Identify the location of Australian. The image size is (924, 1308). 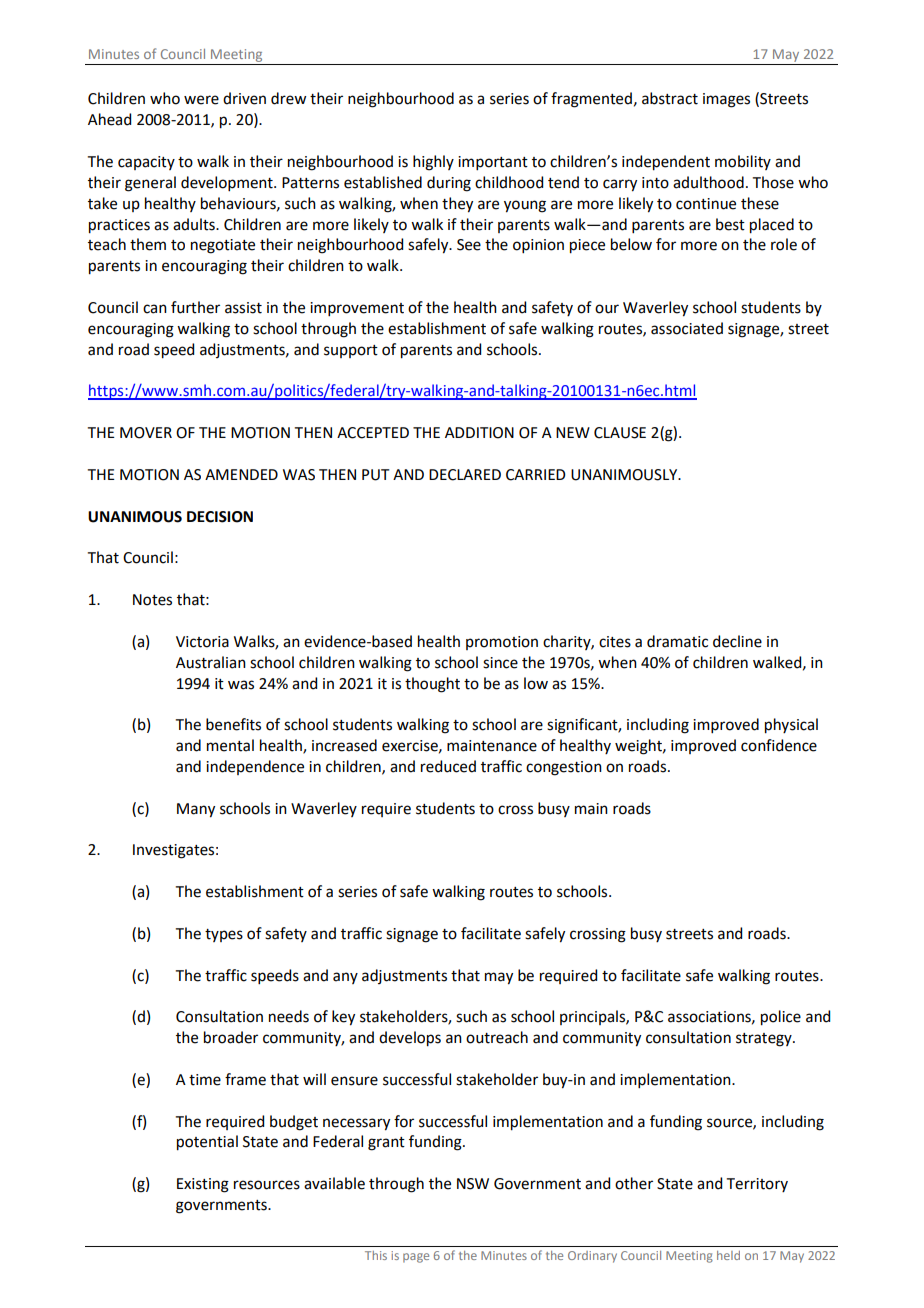
(211, 662).
